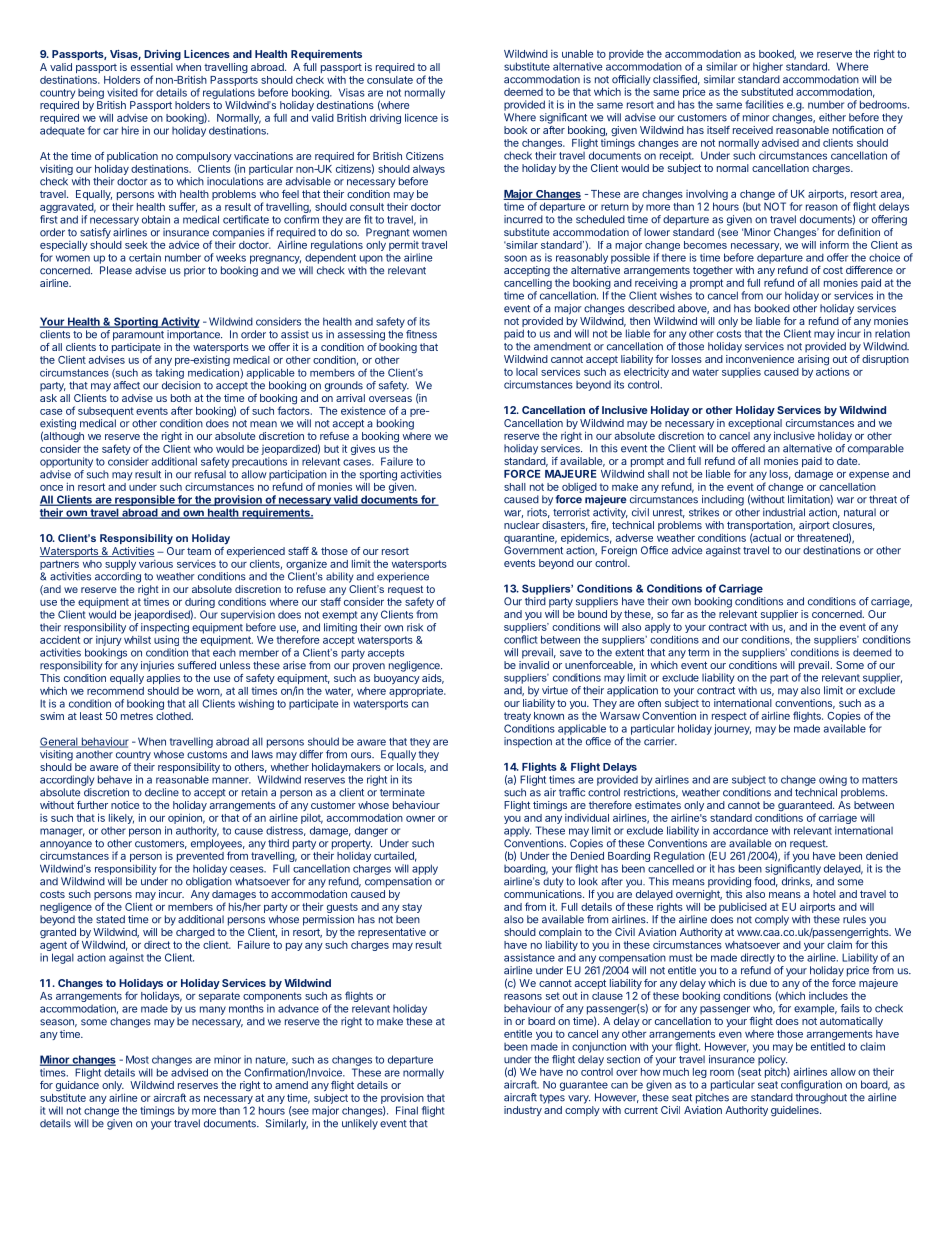 The height and width of the document is (1233, 952). Describe the element at coordinates (137, 1059) in the document. I see `Most` at that location.
